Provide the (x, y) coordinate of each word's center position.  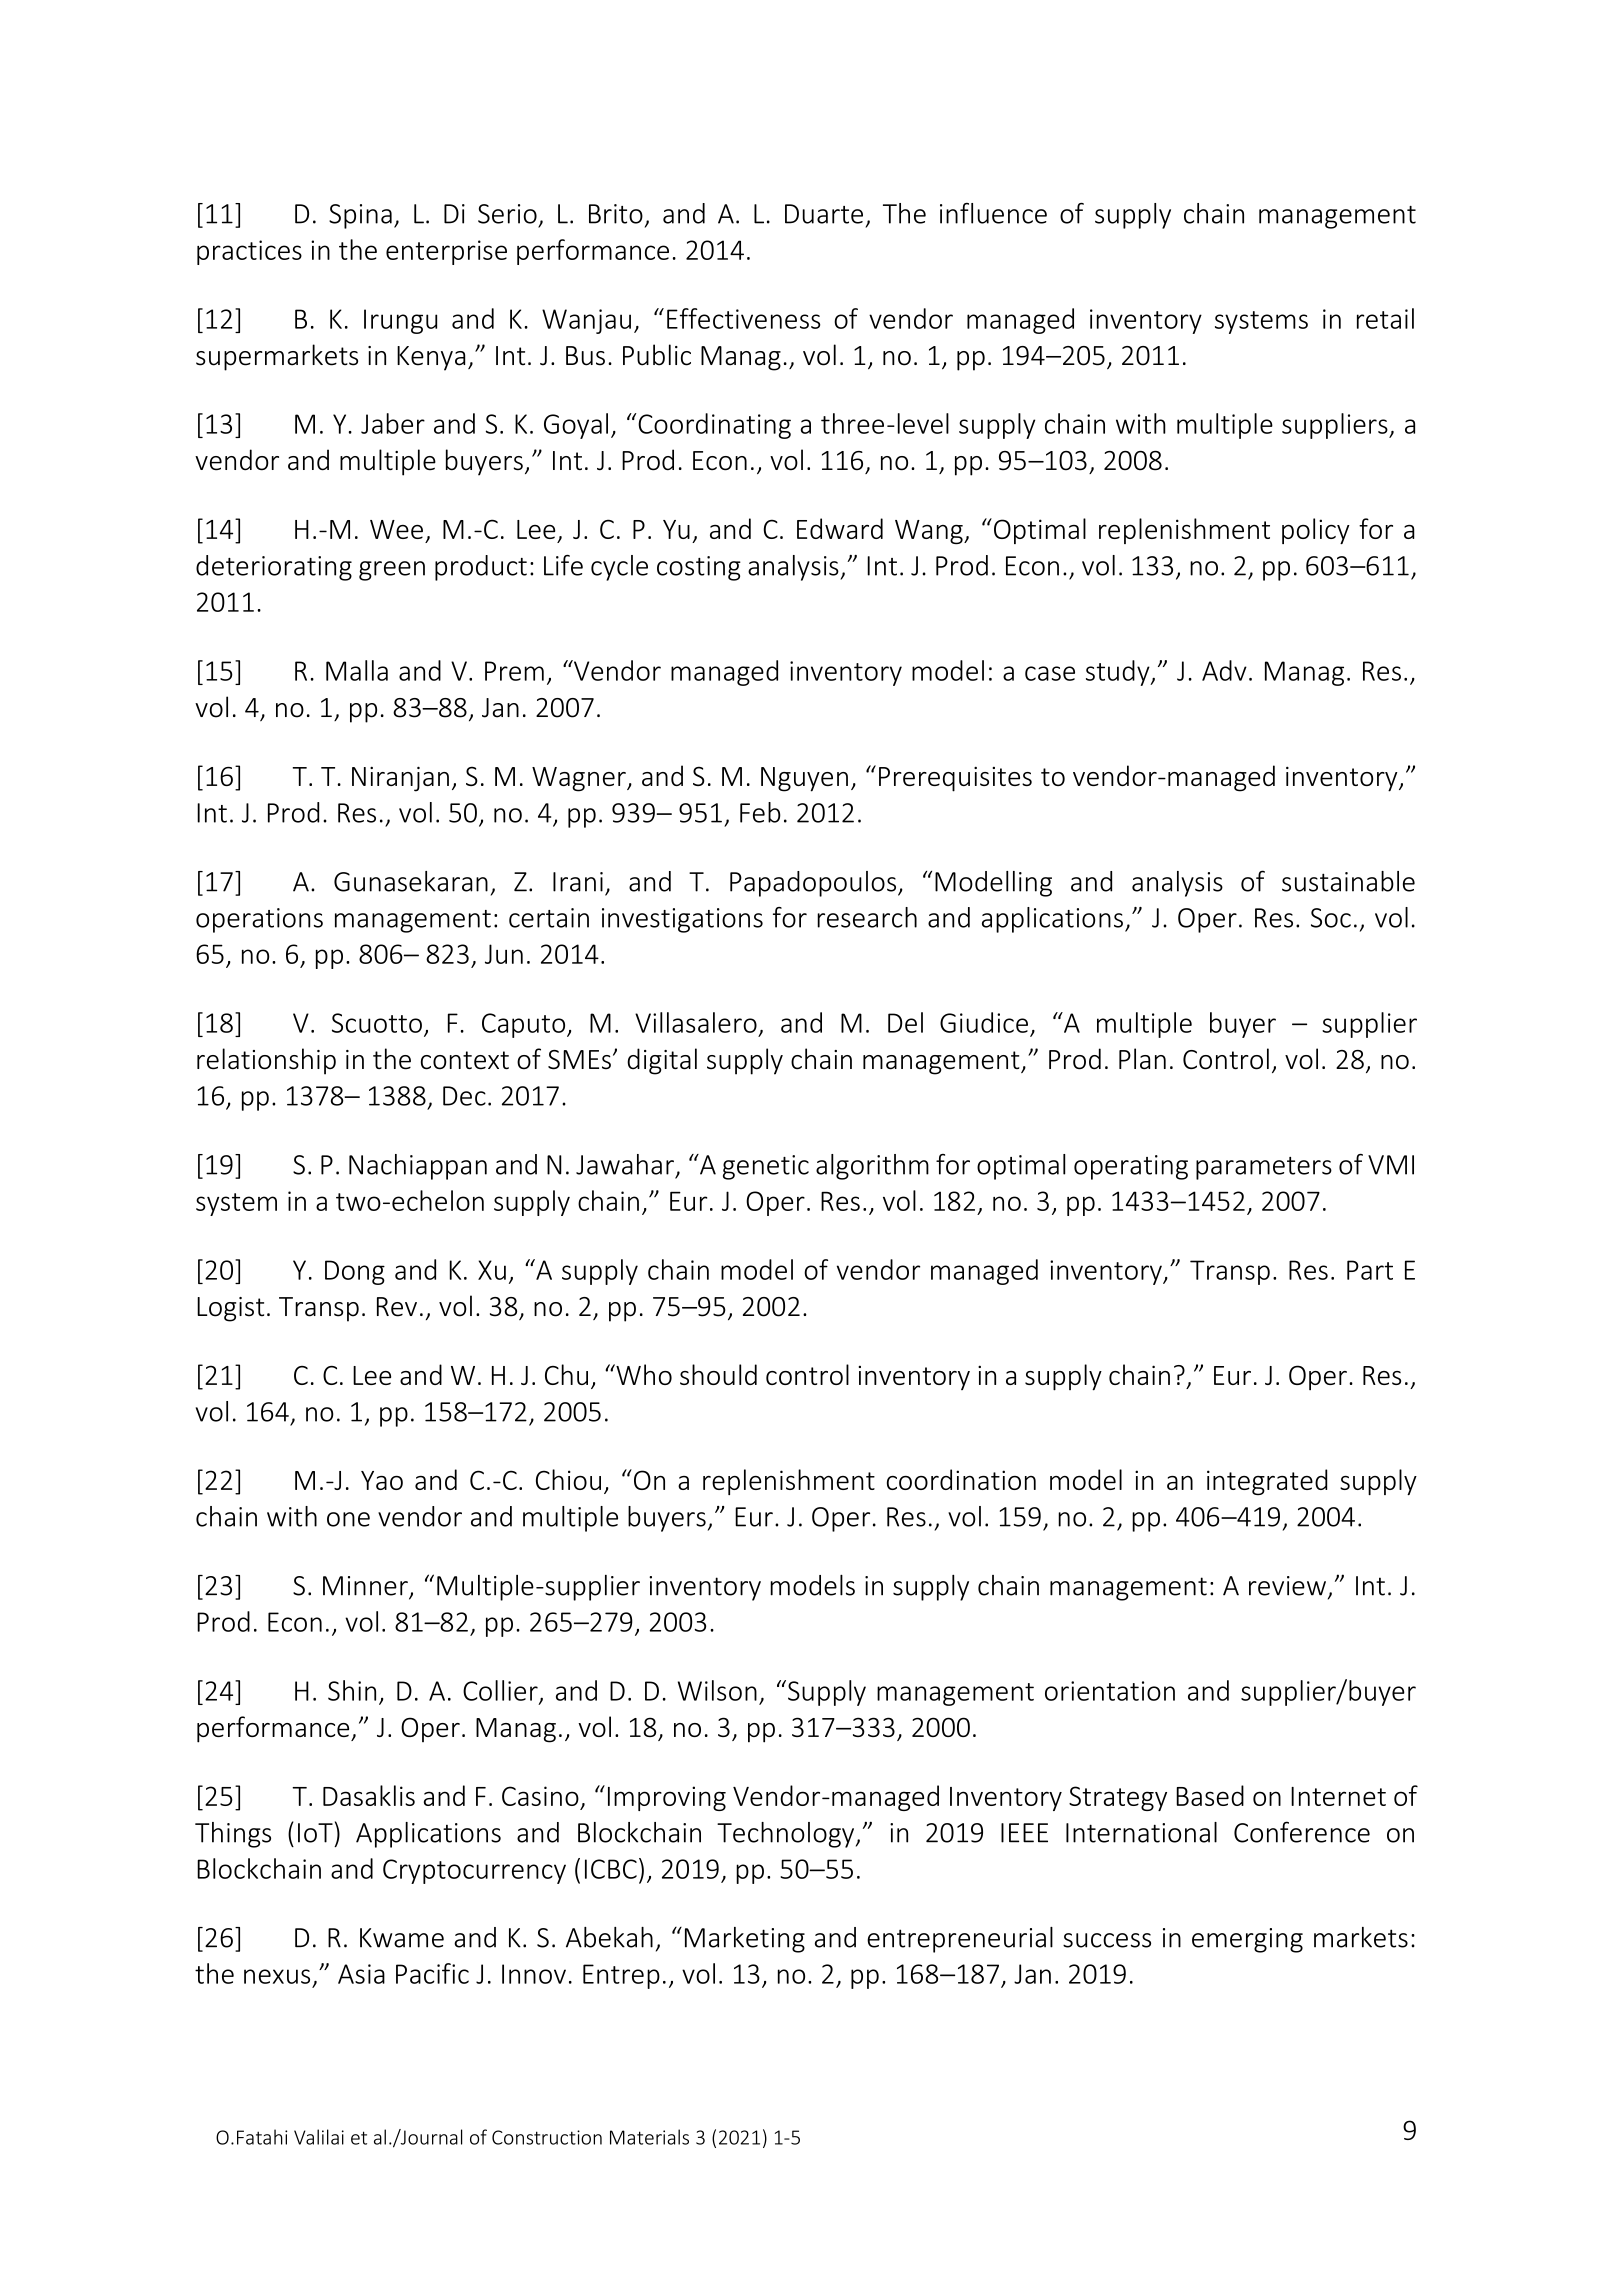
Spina (360, 216)
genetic (766, 1167)
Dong (355, 1272)
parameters (1264, 1168)
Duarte (824, 214)
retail (1385, 318)
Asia (361, 1974)
